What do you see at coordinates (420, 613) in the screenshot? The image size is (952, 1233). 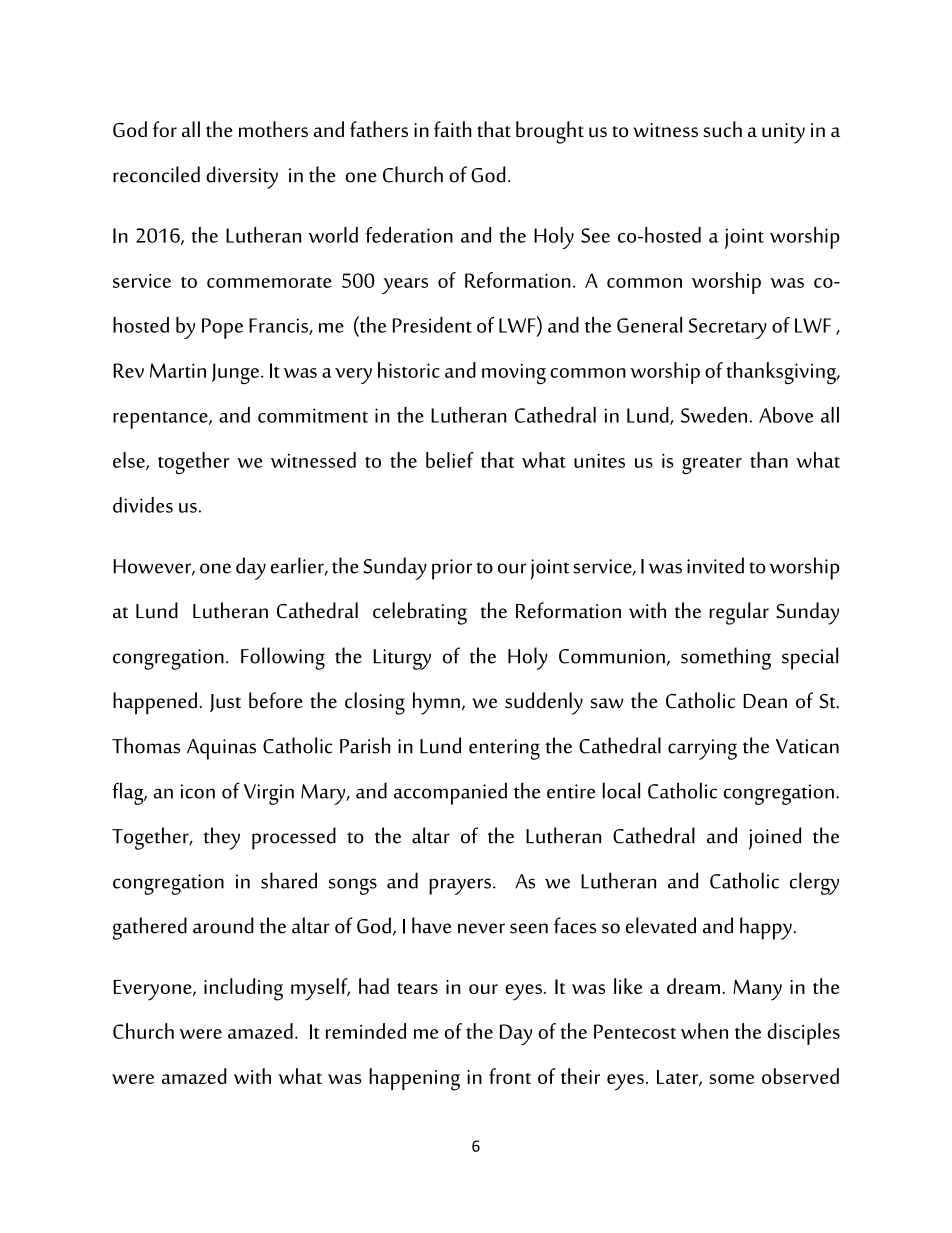 I see `celebrating` at bounding box center [420, 613].
